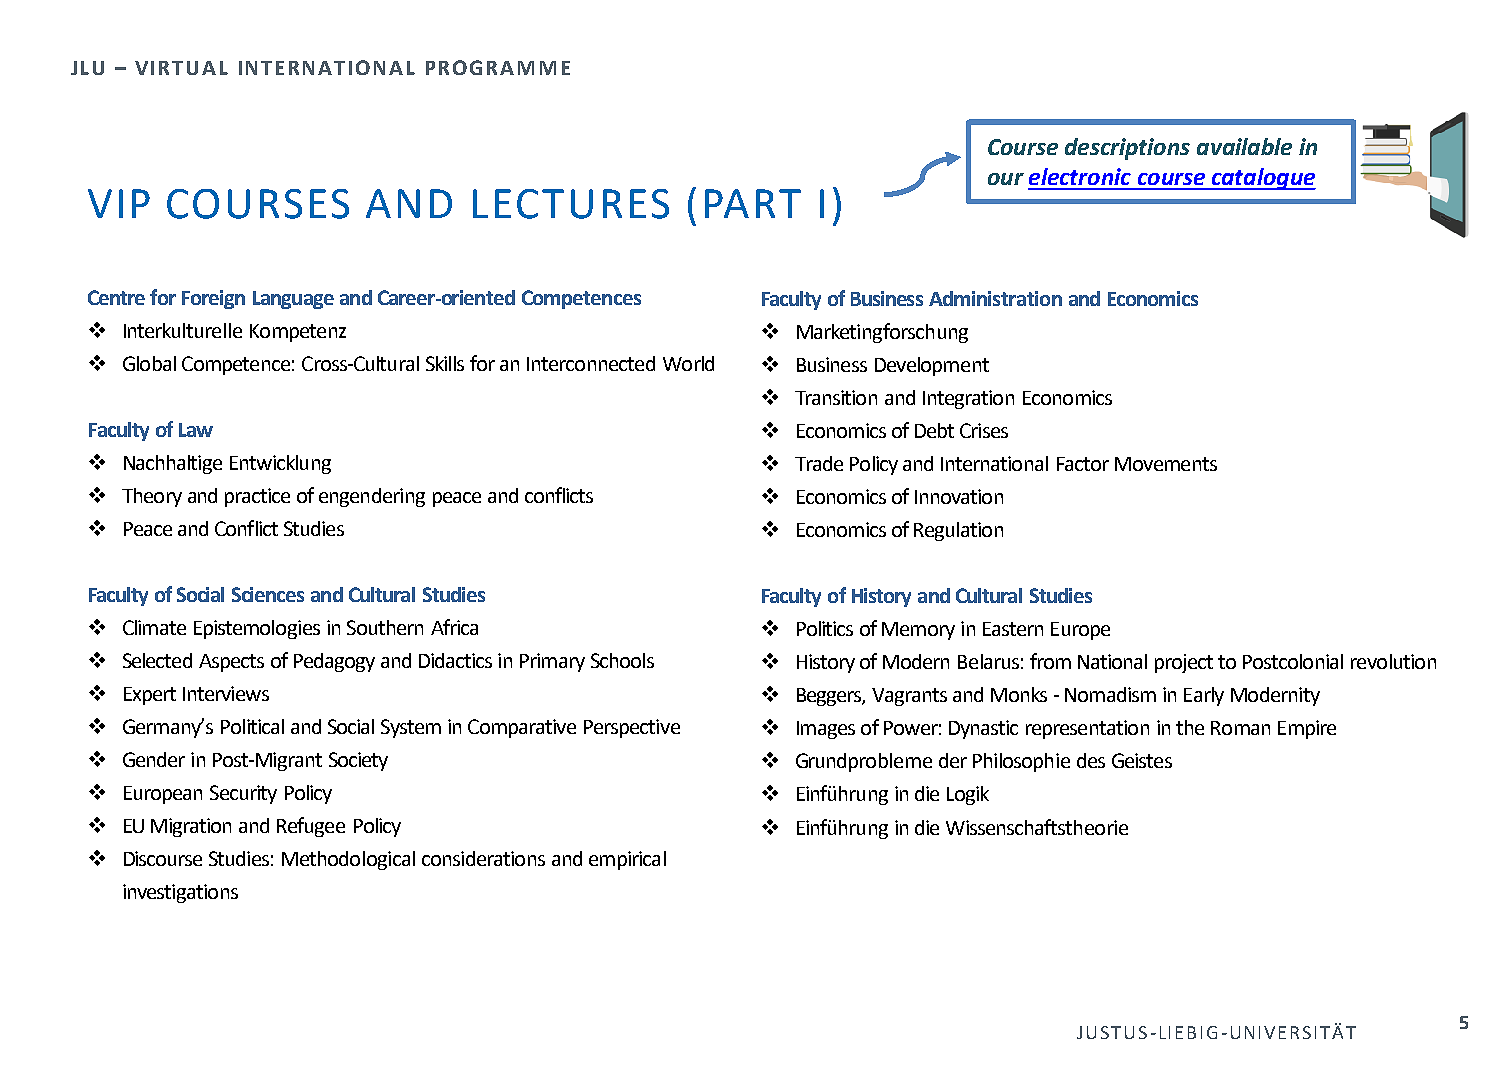  What do you see at coordinates (1021, 762) in the document?
I see `Philosophie` at bounding box center [1021, 762].
